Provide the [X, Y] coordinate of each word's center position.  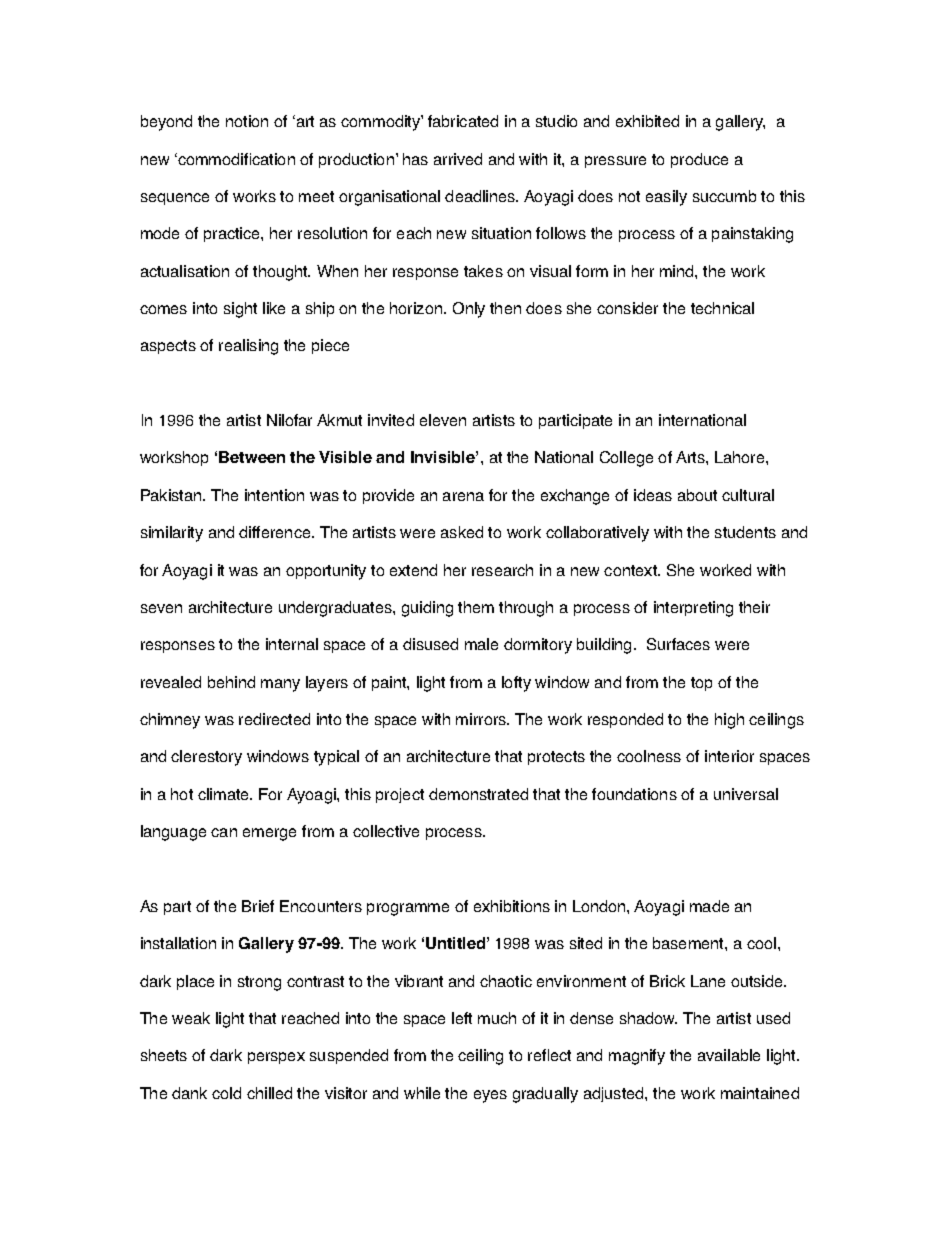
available [729, 1055]
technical [722, 308]
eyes [490, 1096]
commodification [235, 159]
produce [699, 160]
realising [248, 347]
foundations [634, 794]
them [476, 607]
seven [161, 608]
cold [226, 1093]
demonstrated [478, 794]
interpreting [693, 609]
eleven [443, 420]
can [224, 832]
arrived [458, 159]
